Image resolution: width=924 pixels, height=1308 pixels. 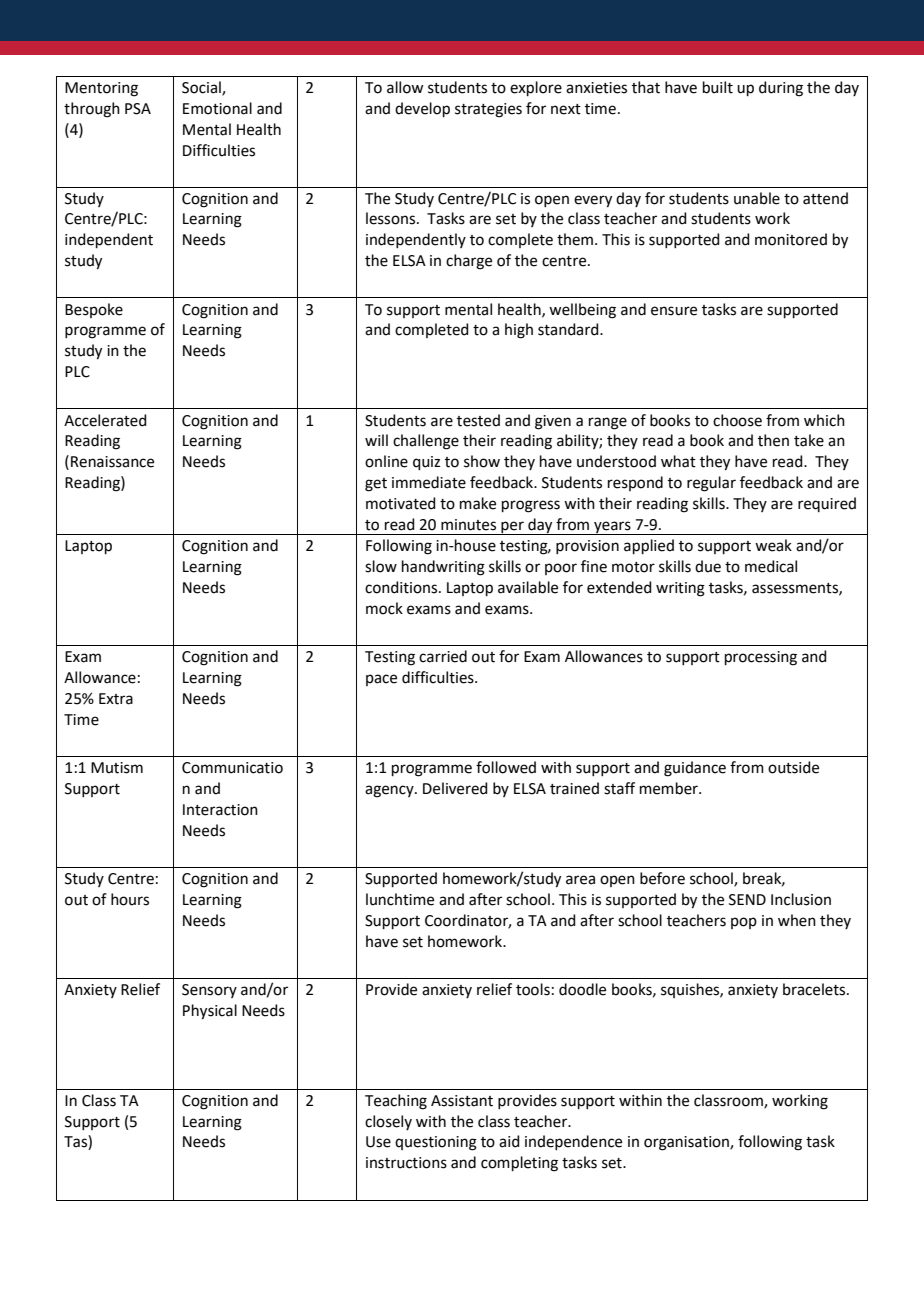 I want to click on Emotional, so click(x=217, y=108).
